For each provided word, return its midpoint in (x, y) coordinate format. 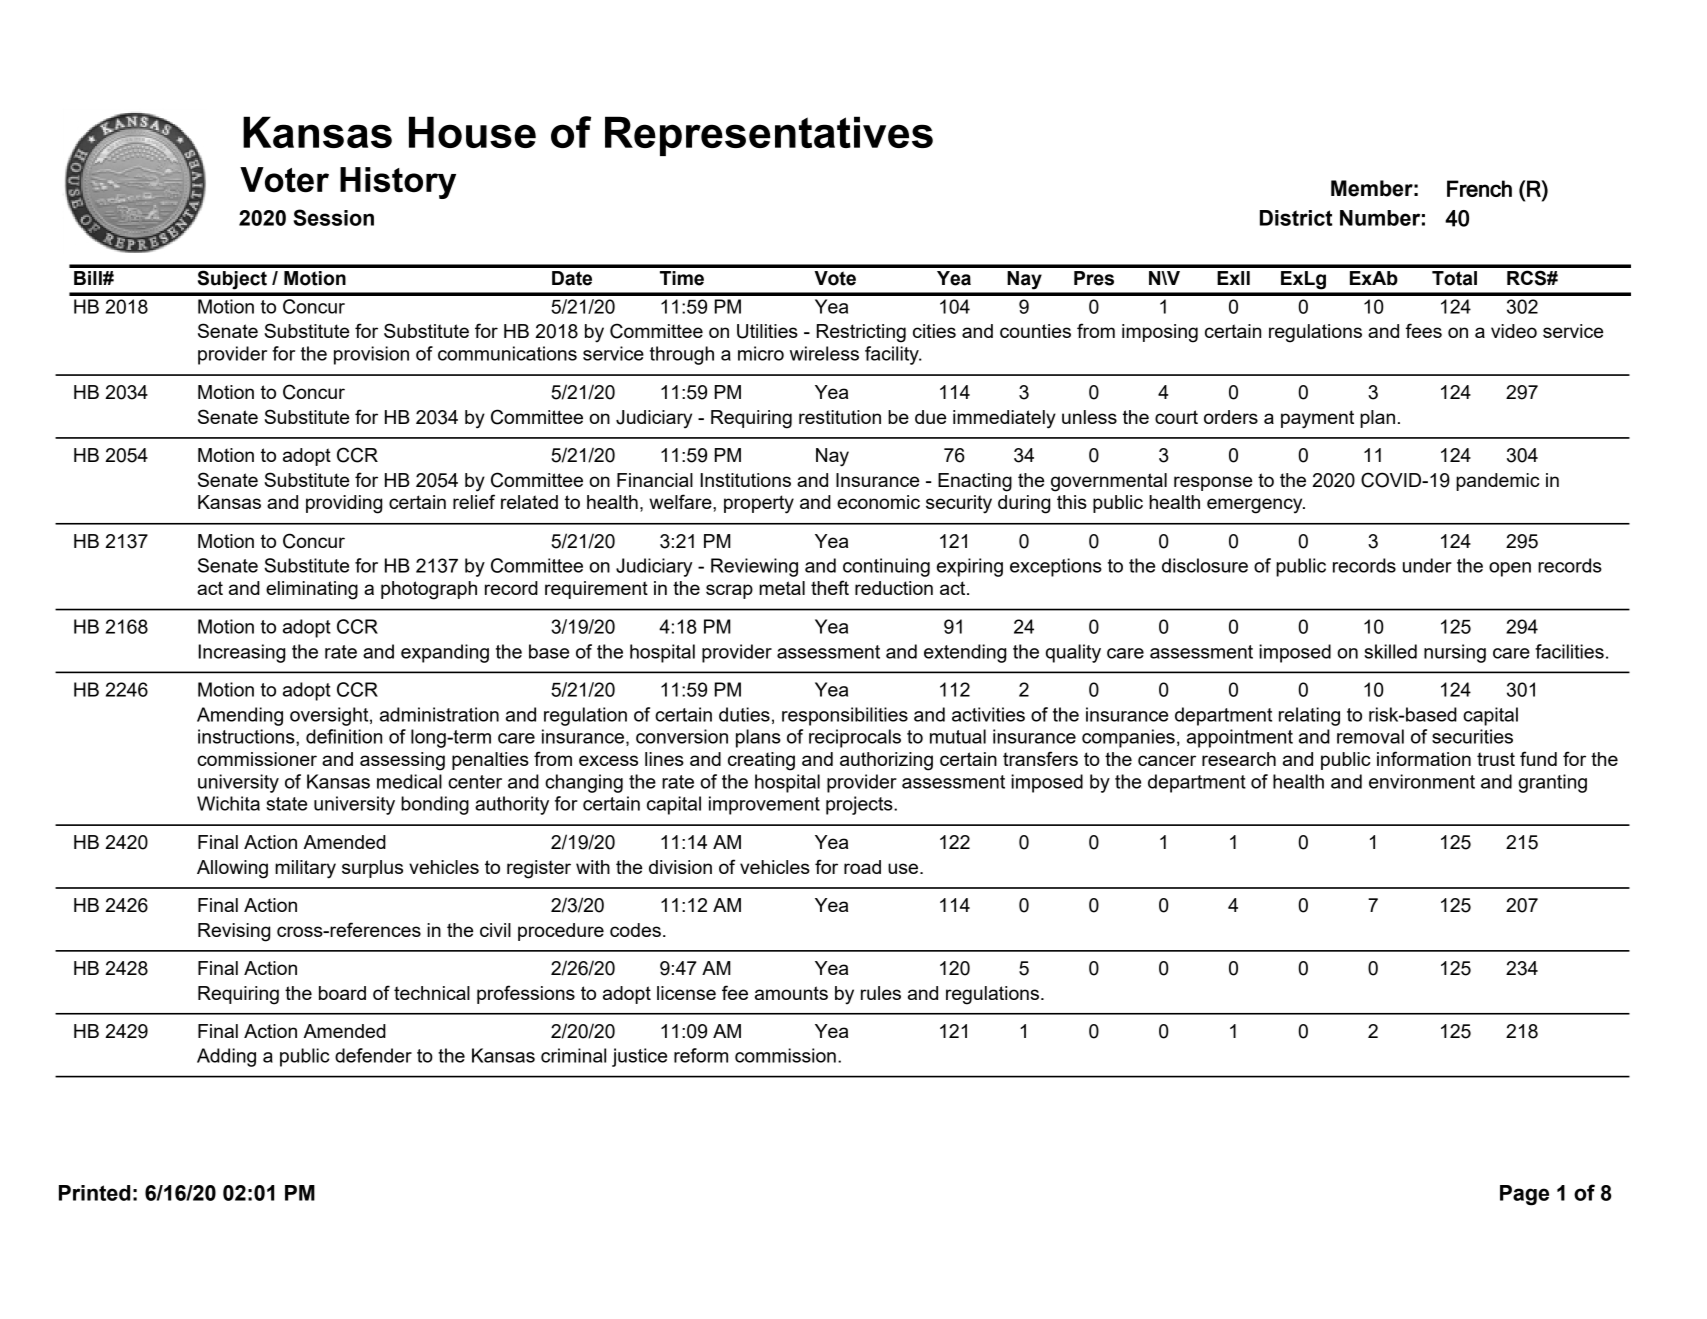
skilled (1390, 651)
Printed (94, 1193)
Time (682, 278)
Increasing (241, 653)
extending (965, 653)
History (398, 183)
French (1479, 188)
